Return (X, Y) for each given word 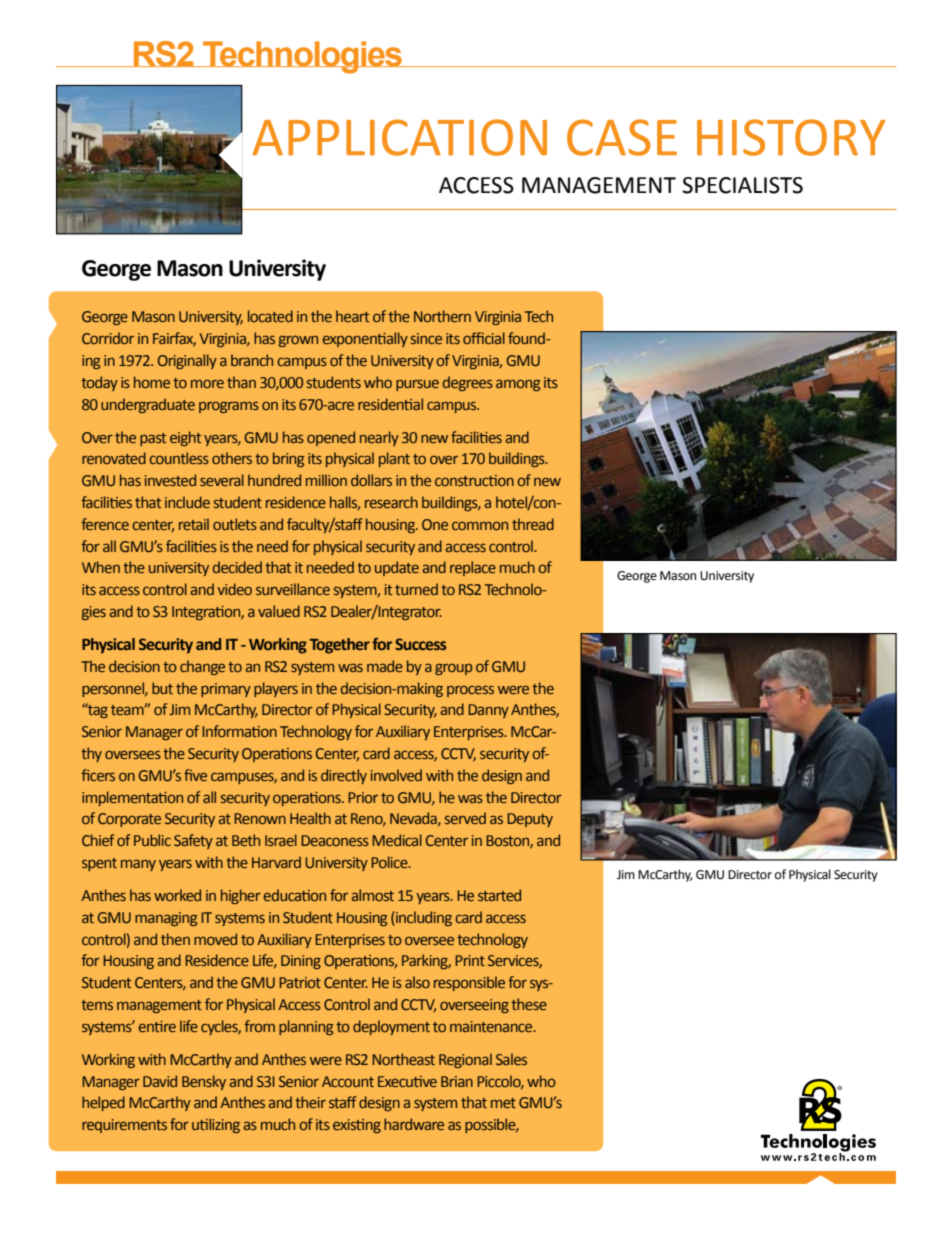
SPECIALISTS (742, 185)
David (160, 1081)
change (202, 667)
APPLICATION (399, 137)
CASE (622, 137)
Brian (457, 1081)
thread (533, 524)
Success (421, 644)
